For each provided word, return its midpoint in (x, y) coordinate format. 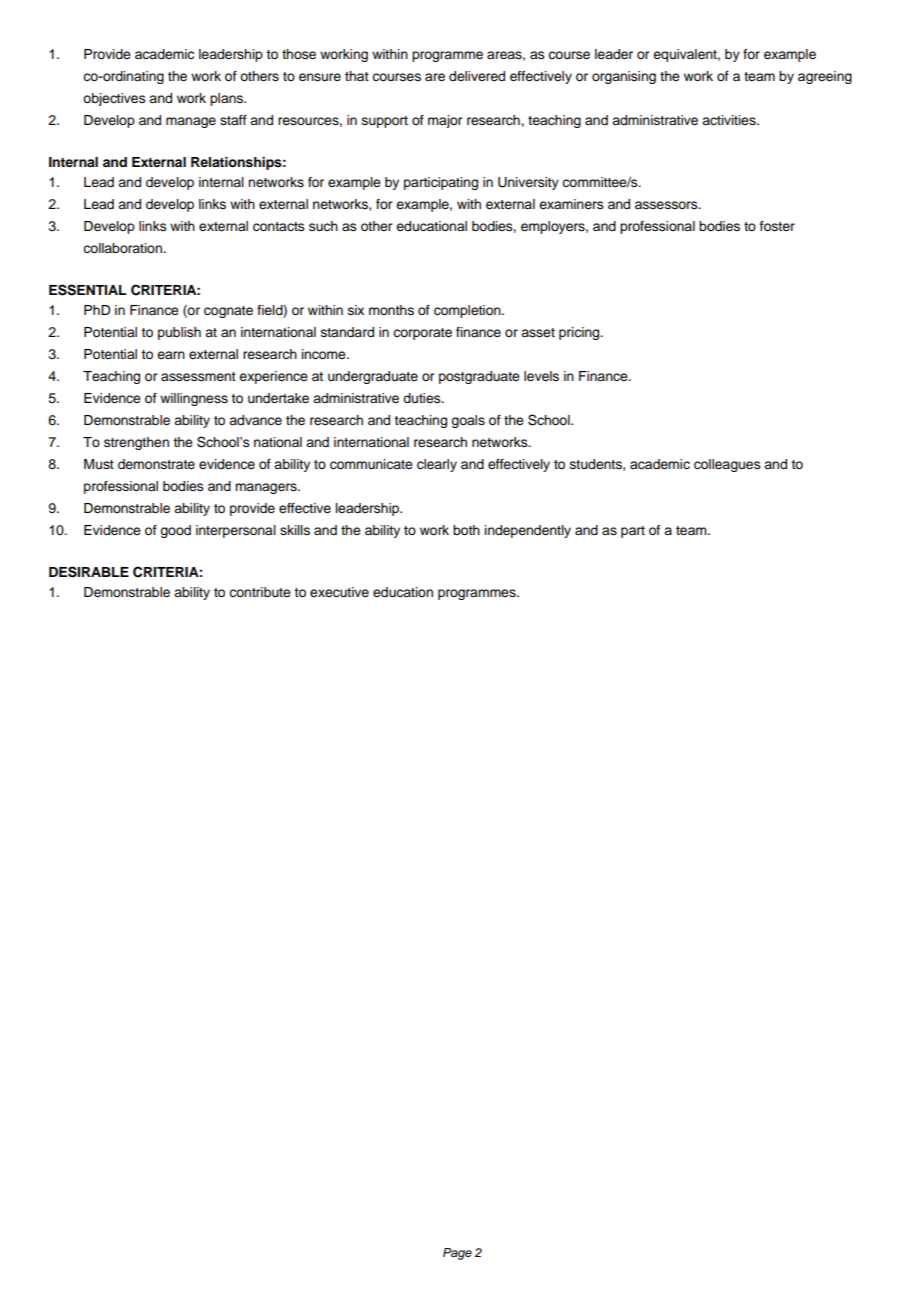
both (466, 530)
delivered (477, 76)
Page (457, 1254)
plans (228, 99)
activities (730, 120)
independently (528, 531)
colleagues (727, 465)
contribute (260, 592)
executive (339, 592)
